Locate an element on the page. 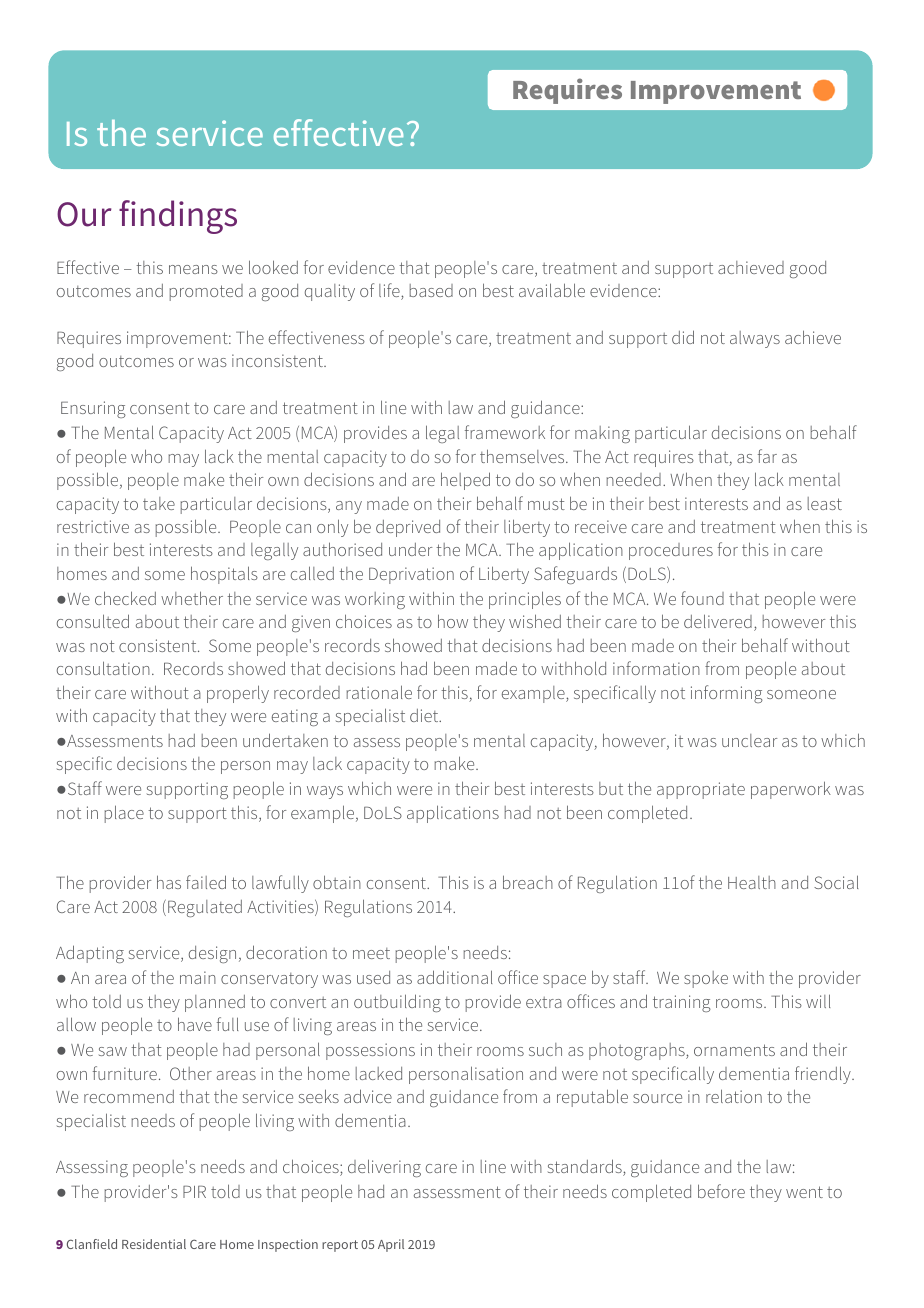 Image resolution: width=924 pixels, height=1308 pixels. whether is located at coordinates (192, 598).
